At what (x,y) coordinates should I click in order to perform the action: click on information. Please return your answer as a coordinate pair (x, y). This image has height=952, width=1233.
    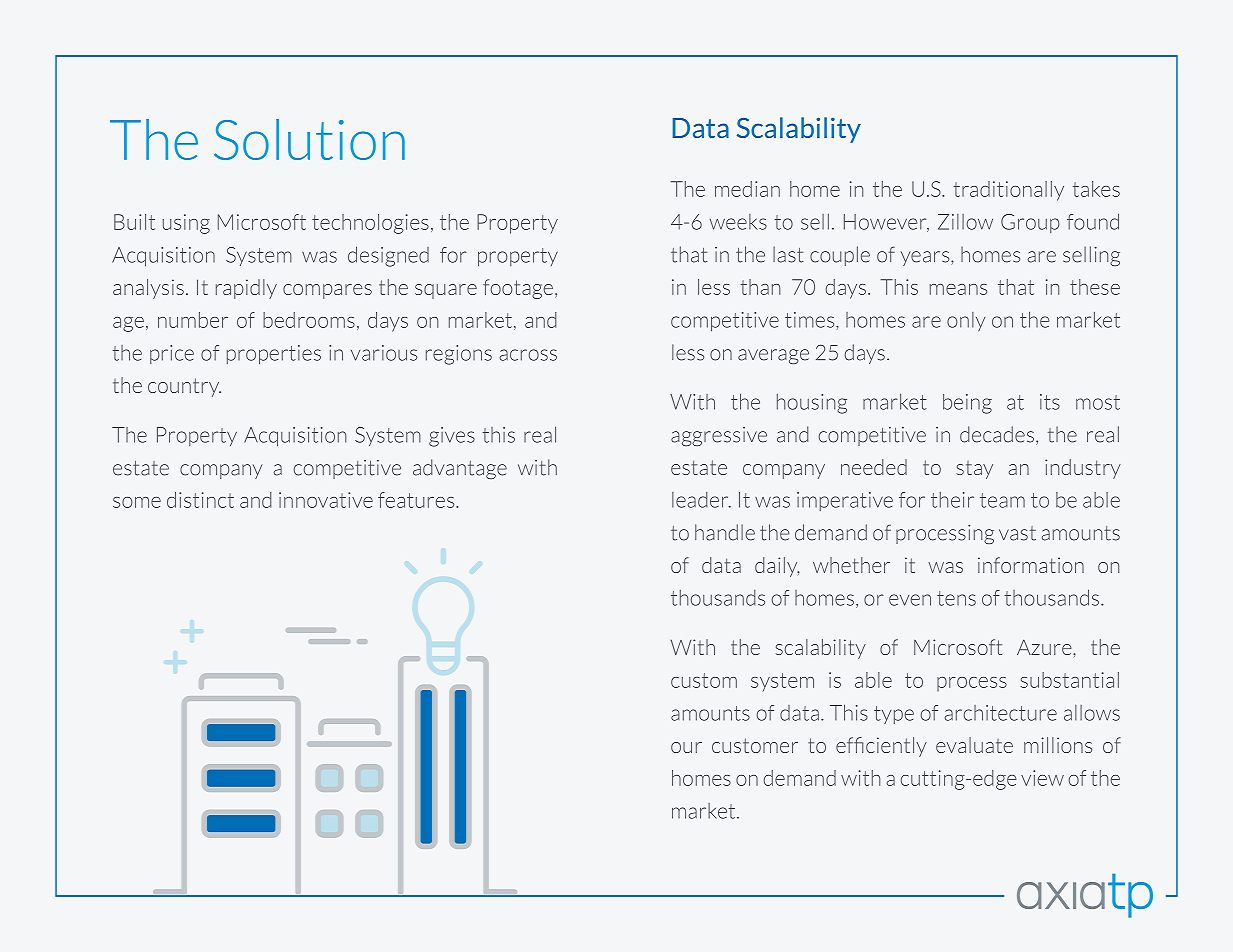
    Looking at the image, I should click on (1031, 565).
